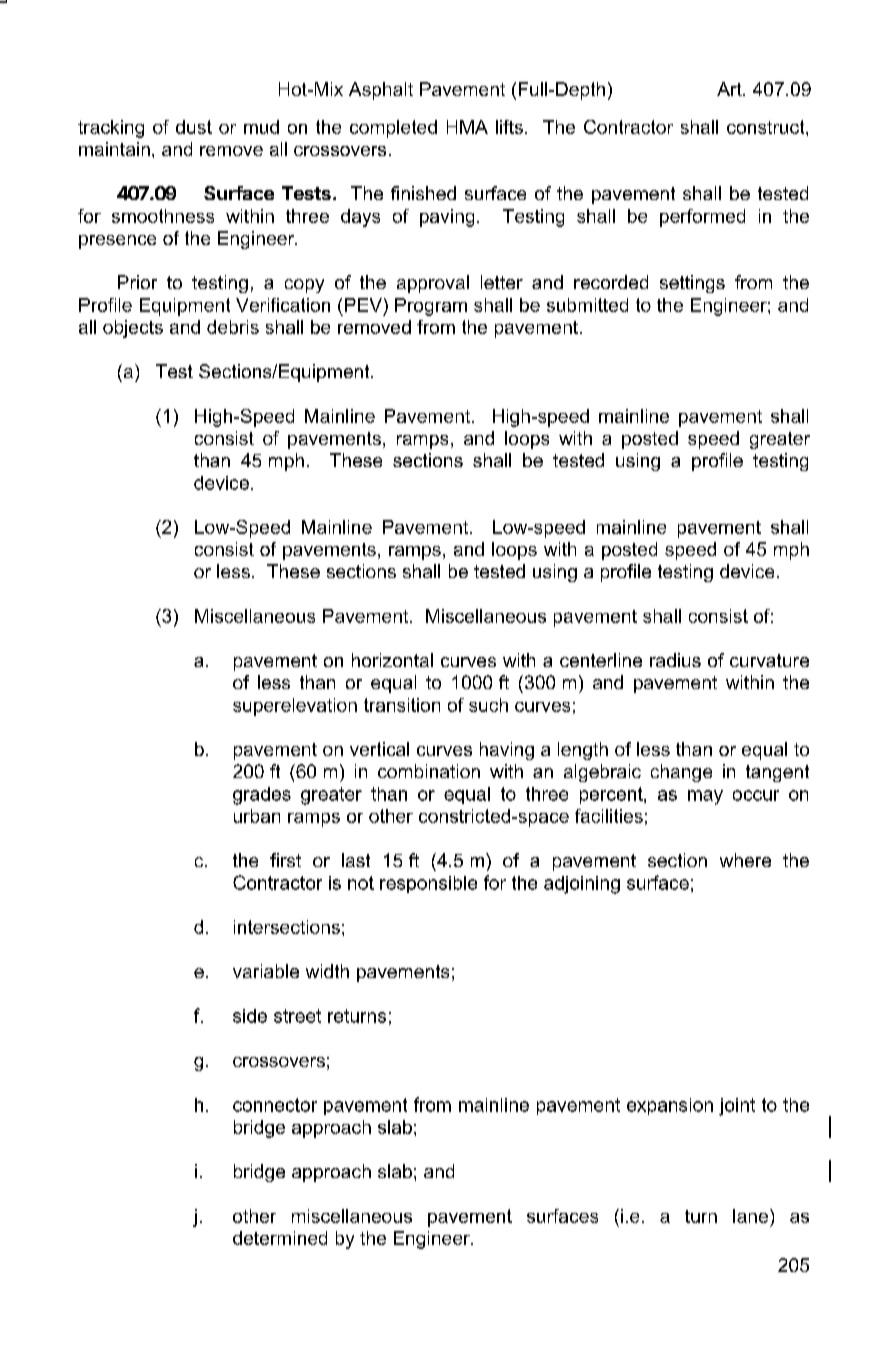 The image size is (888, 1372). I want to click on width, so click(327, 971).
